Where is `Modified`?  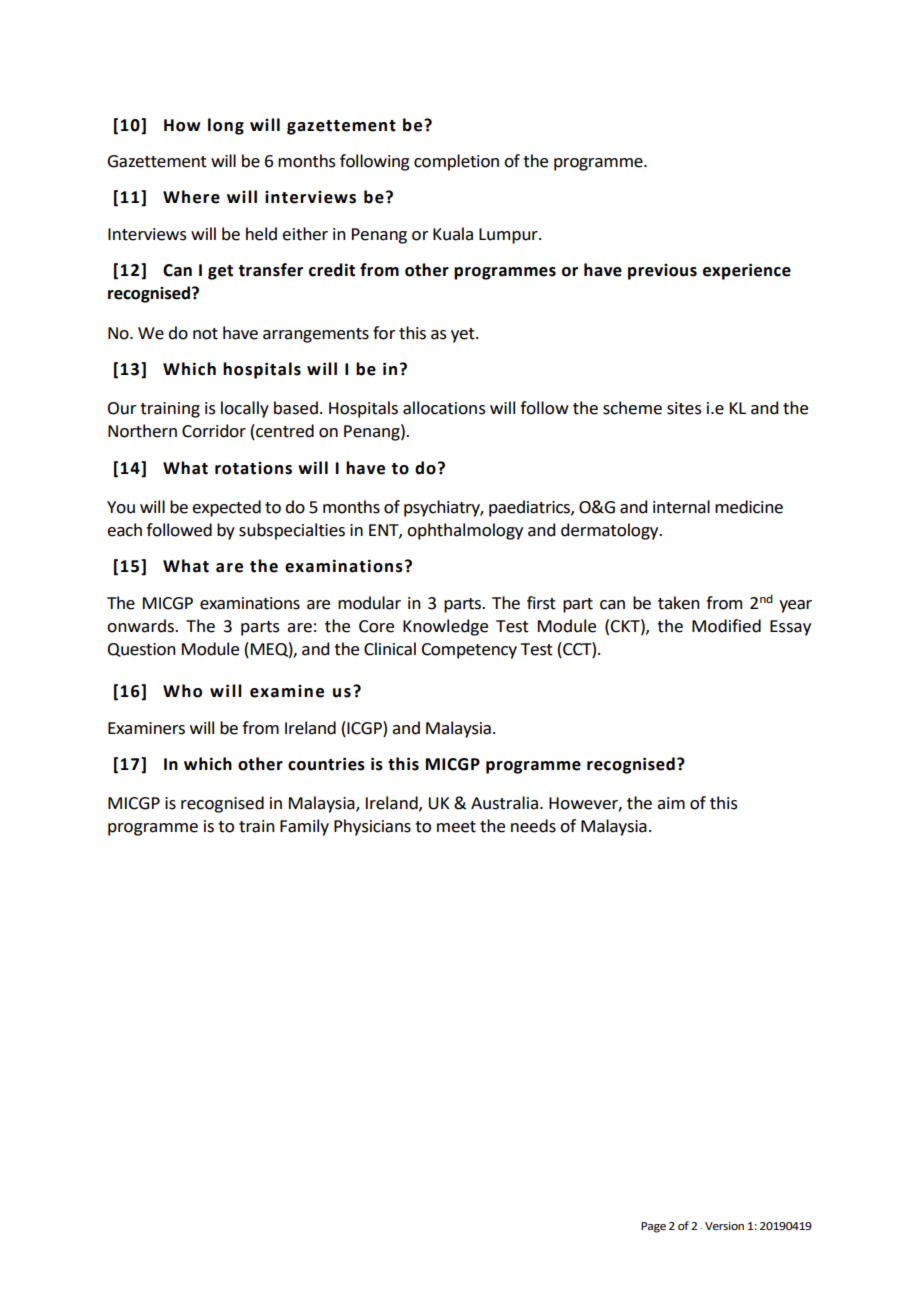 Modified is located at coordinates (726, 626).
